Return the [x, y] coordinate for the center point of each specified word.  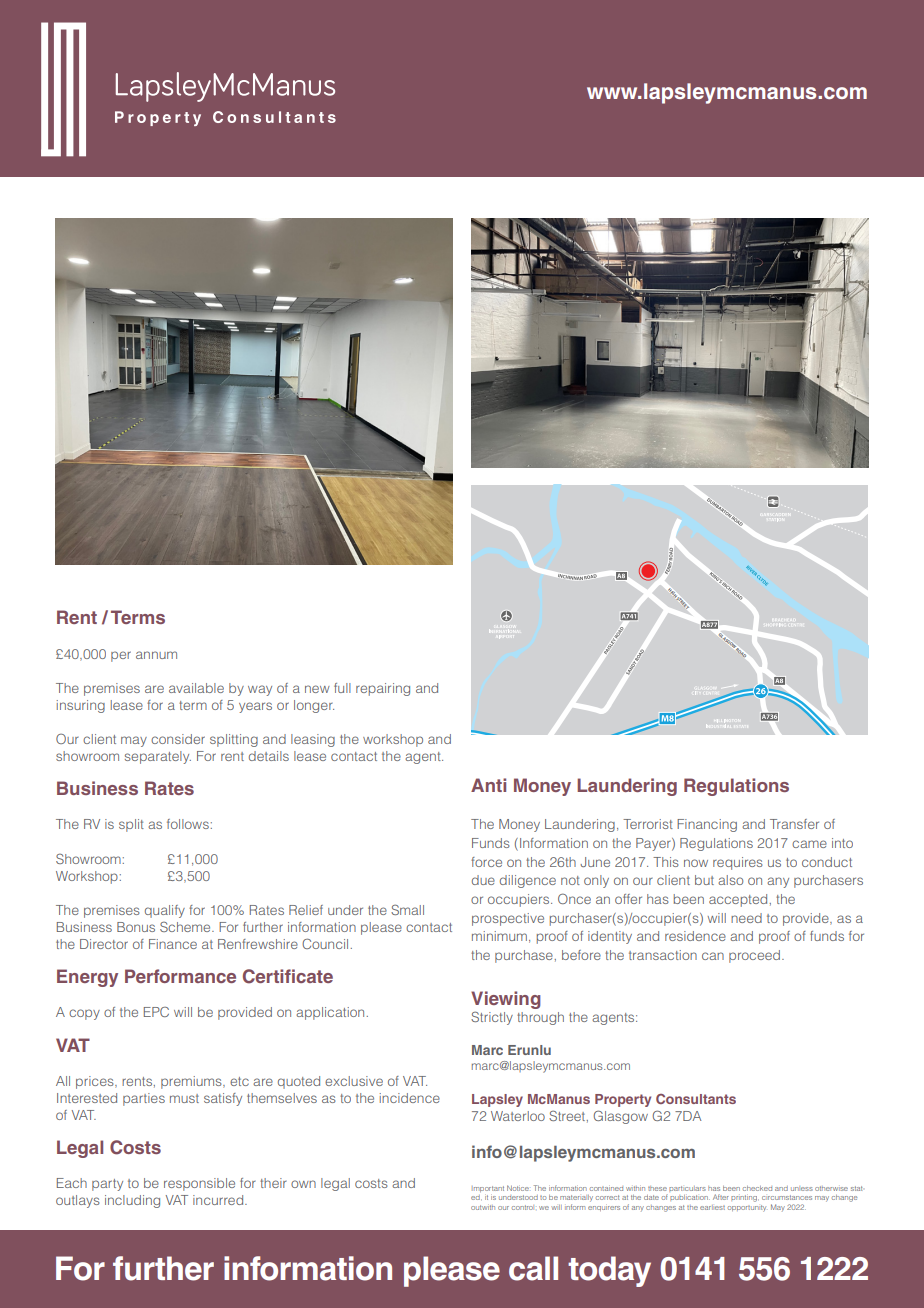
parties [144, 1099]
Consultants [696, 1099]
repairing [383, 689]
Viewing [506, 1000]
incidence [410, 1098]
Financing [707, 825]
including [132, 1201]
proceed [756, 956]
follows [188, 824]
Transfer [794, 824]
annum [156, 655]
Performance [180, 976]
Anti [488, 785]
